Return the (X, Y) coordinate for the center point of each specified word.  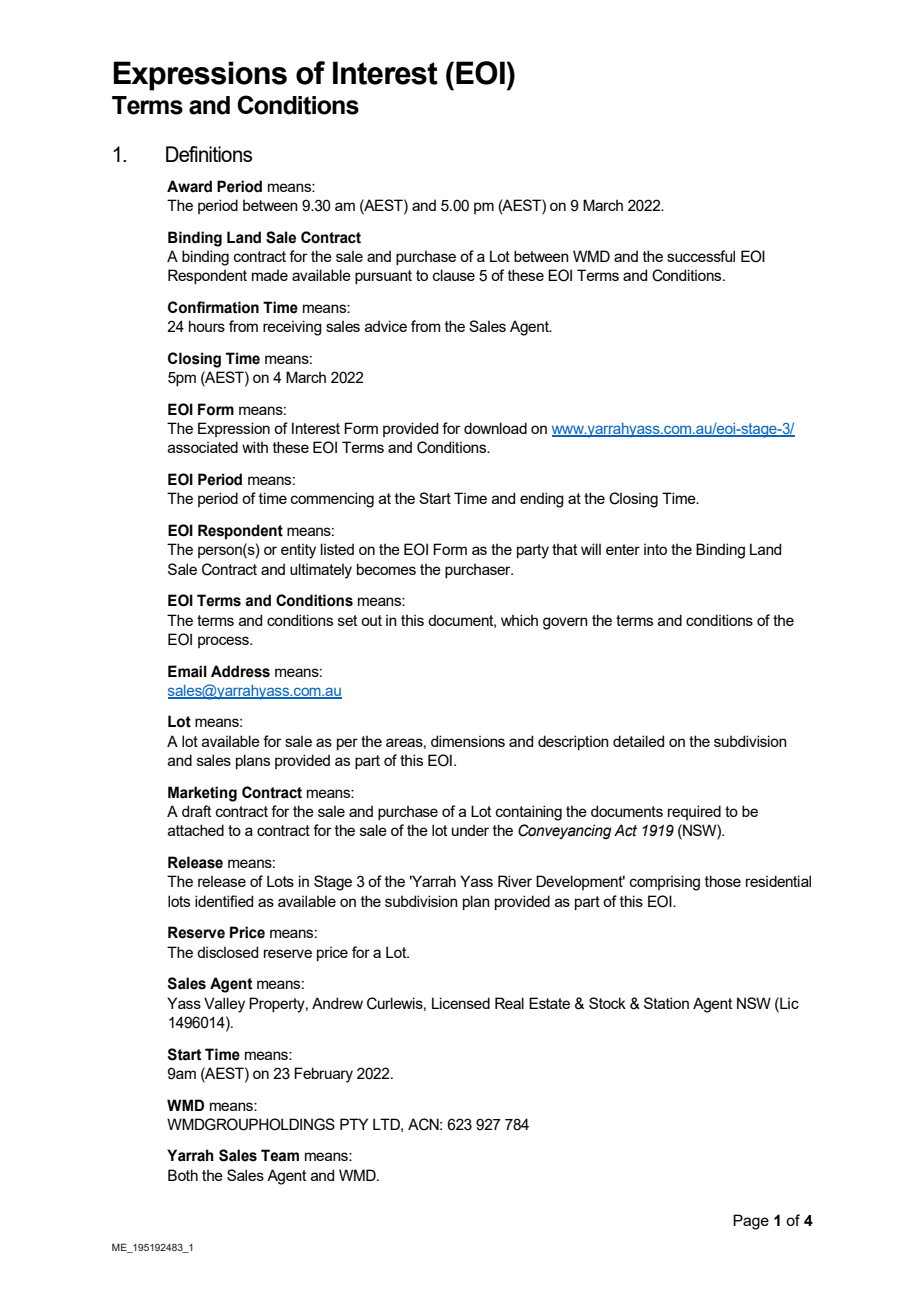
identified (224, 901)
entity (298, 551)
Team (280, 1155)
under (470, 830)
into (655, 549)
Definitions (209, 154)
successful (701, 256)
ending (542, 500)
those (723, 881)
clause (454, 275)
